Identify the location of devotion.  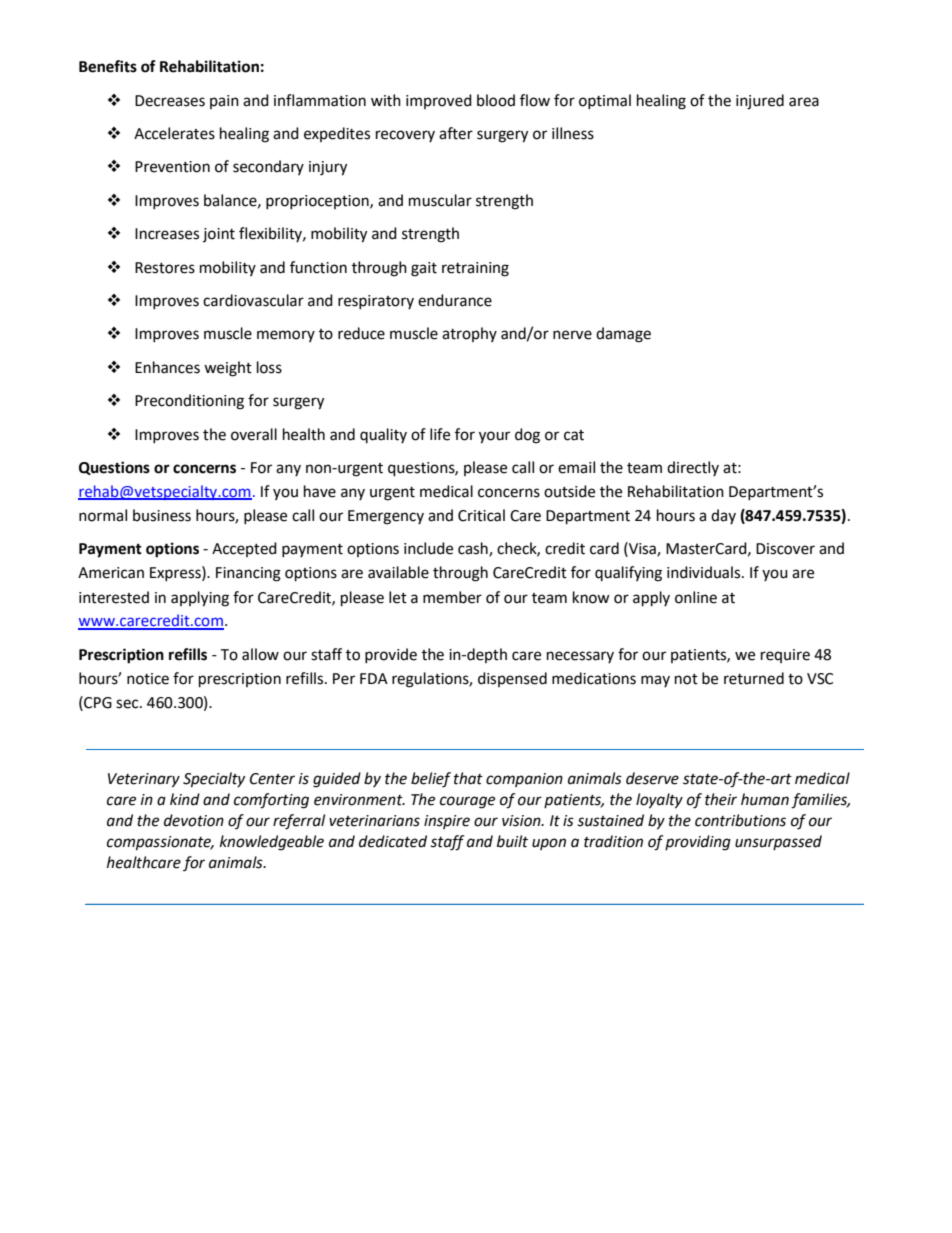
(194, 820).
